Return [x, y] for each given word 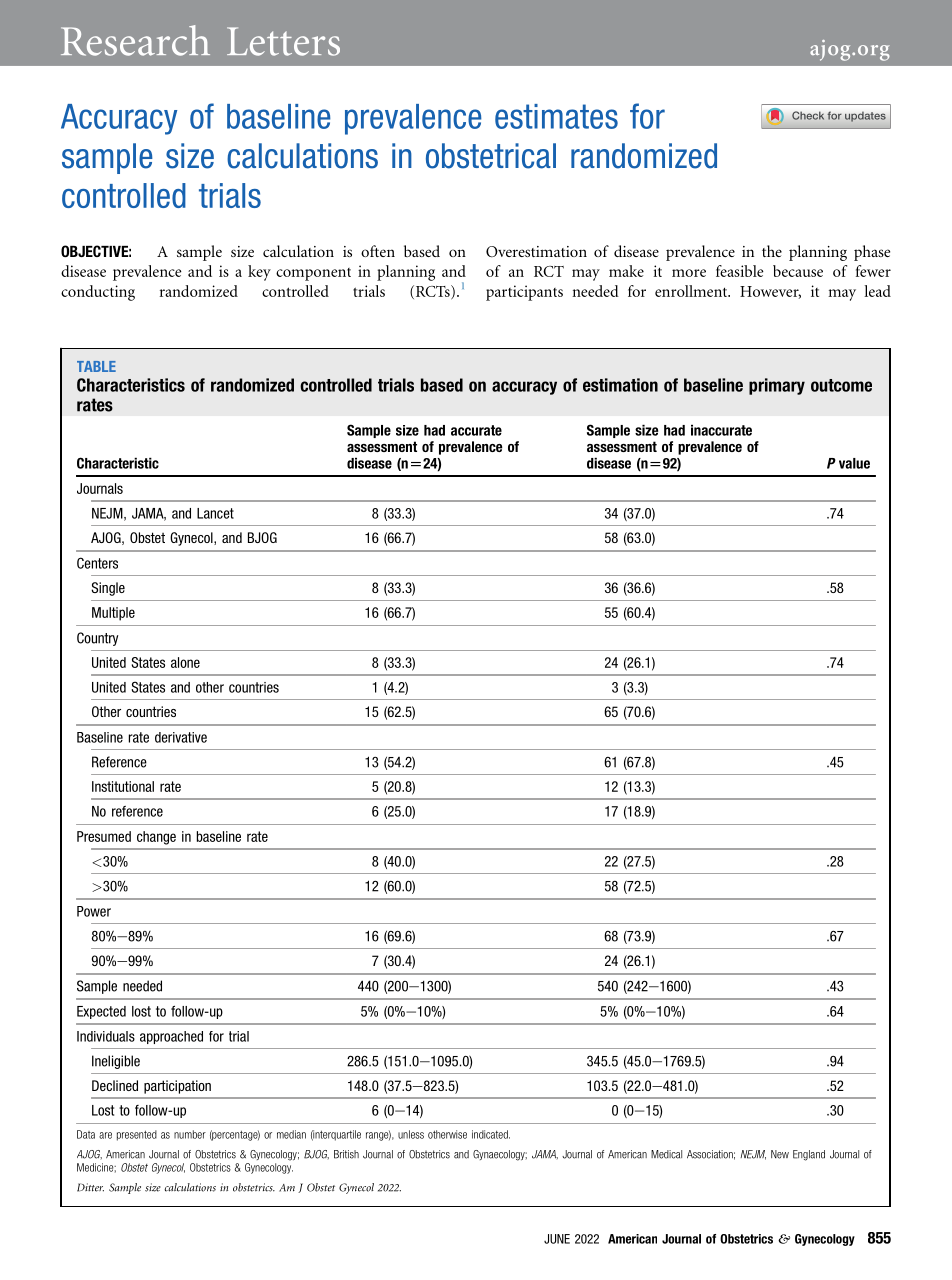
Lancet [215, 513]
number [190, 1134]
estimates [556, 116]
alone [185, 662]
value [854, 463]
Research [135, 40]
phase [872, 253]
